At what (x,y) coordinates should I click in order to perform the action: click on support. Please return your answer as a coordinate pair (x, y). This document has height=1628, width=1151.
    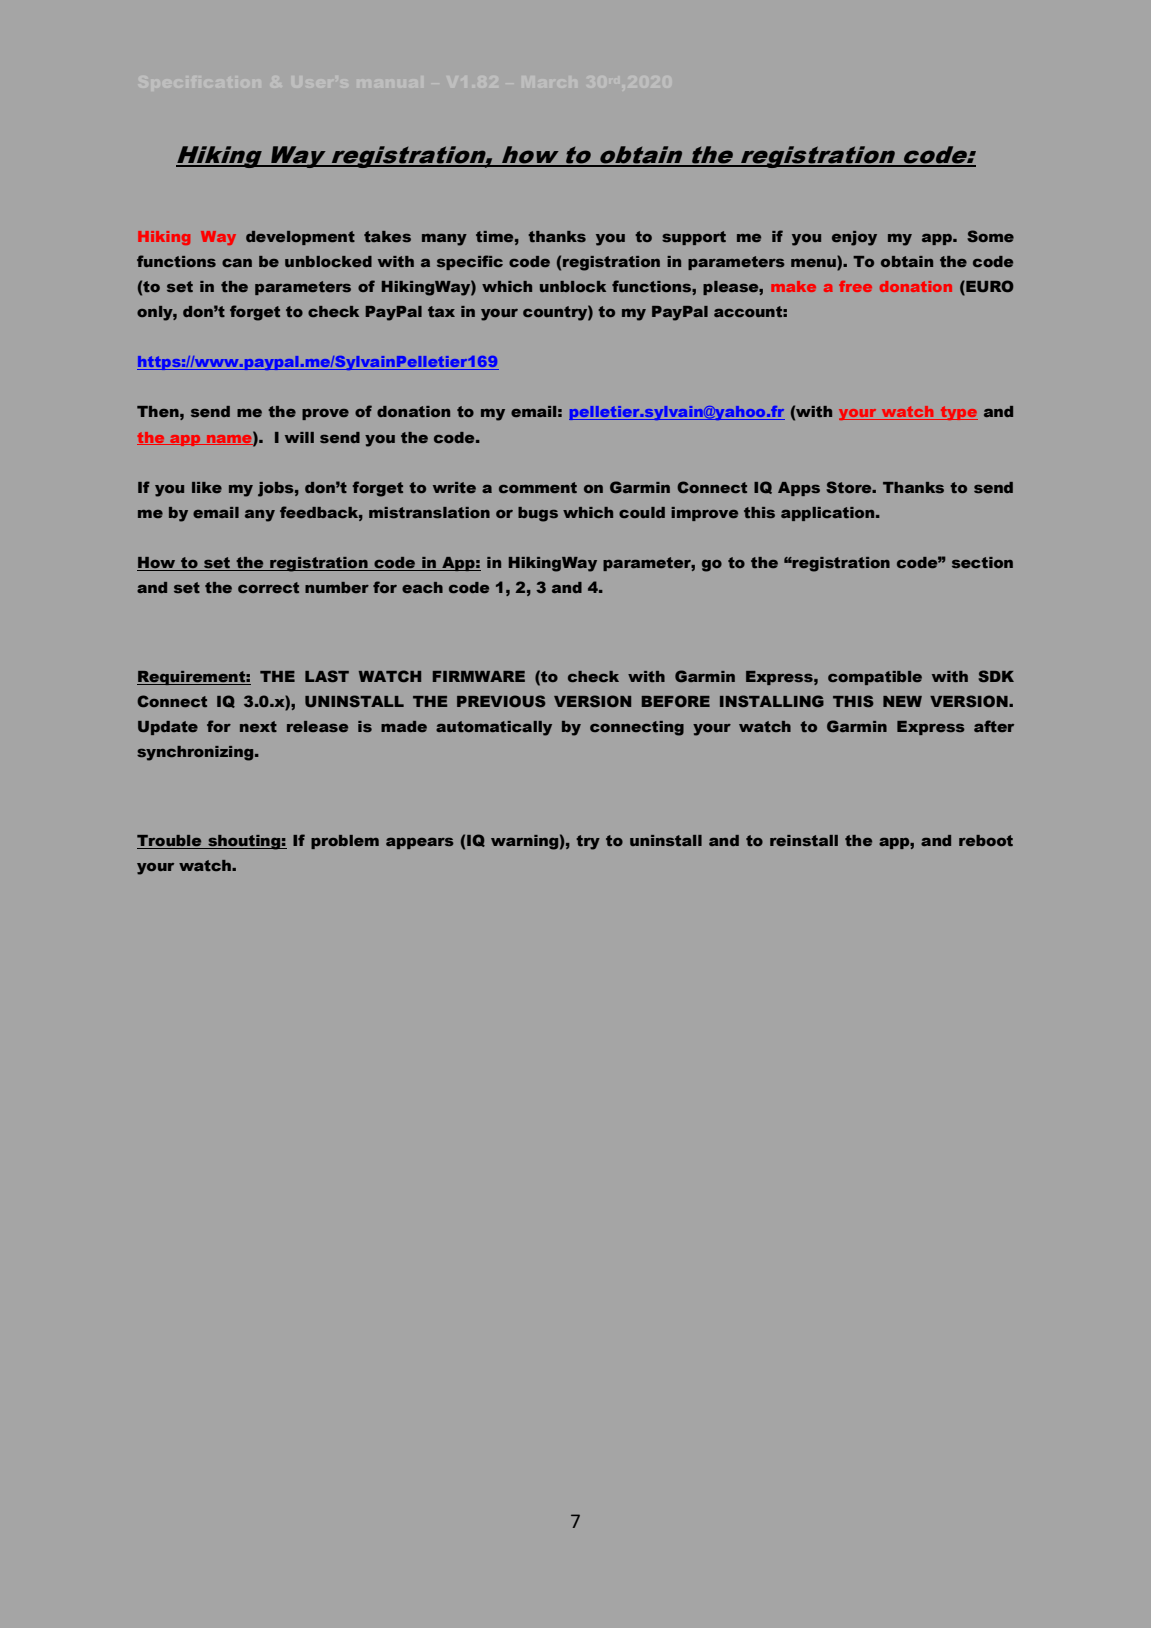
    Looking at the image, I should click on (694, 238).
